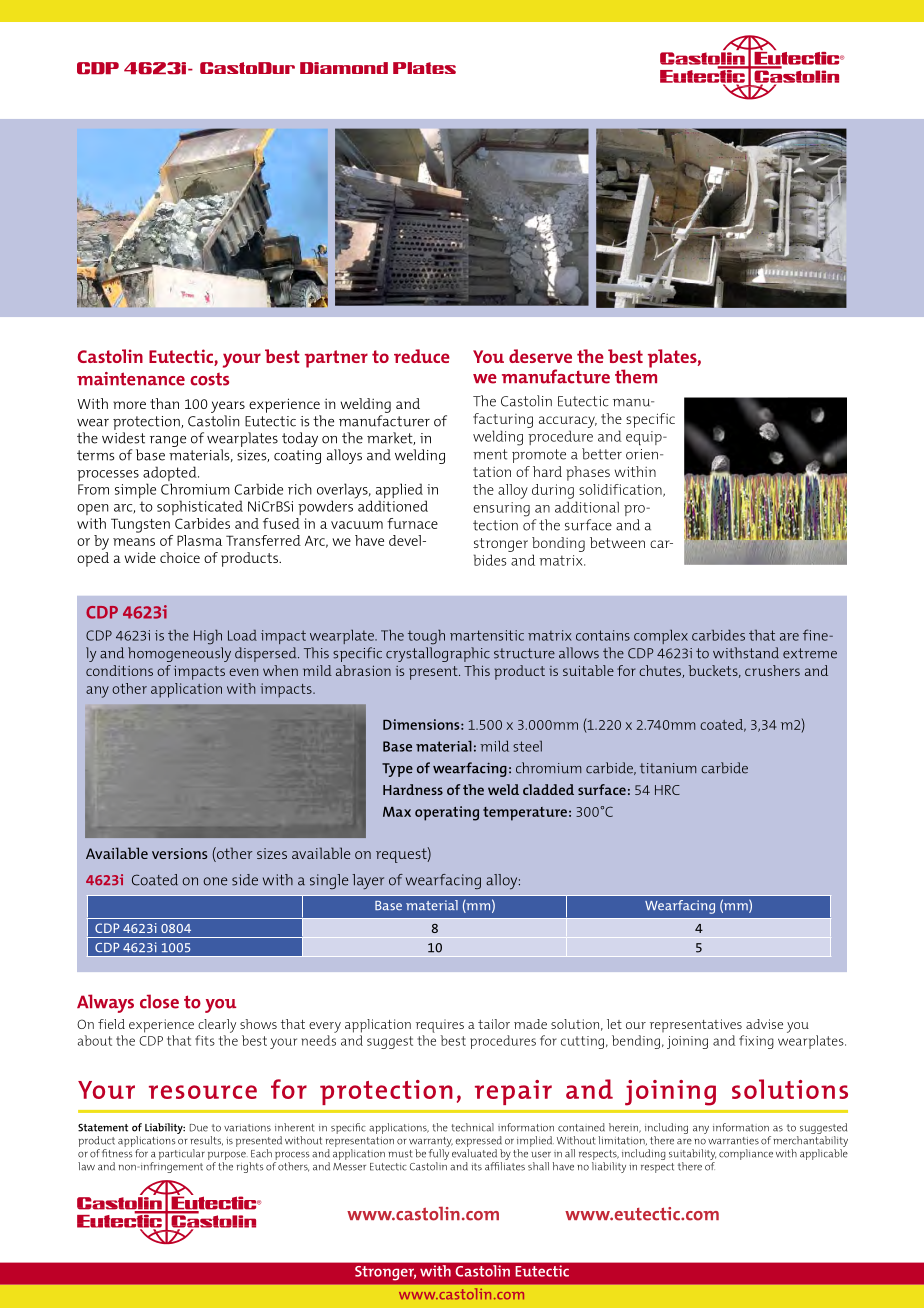 The image size is (924, 1308). What do you see at coordinates (558, 544) in the document?
I see `bonding` at bounding box center [558, 544].
